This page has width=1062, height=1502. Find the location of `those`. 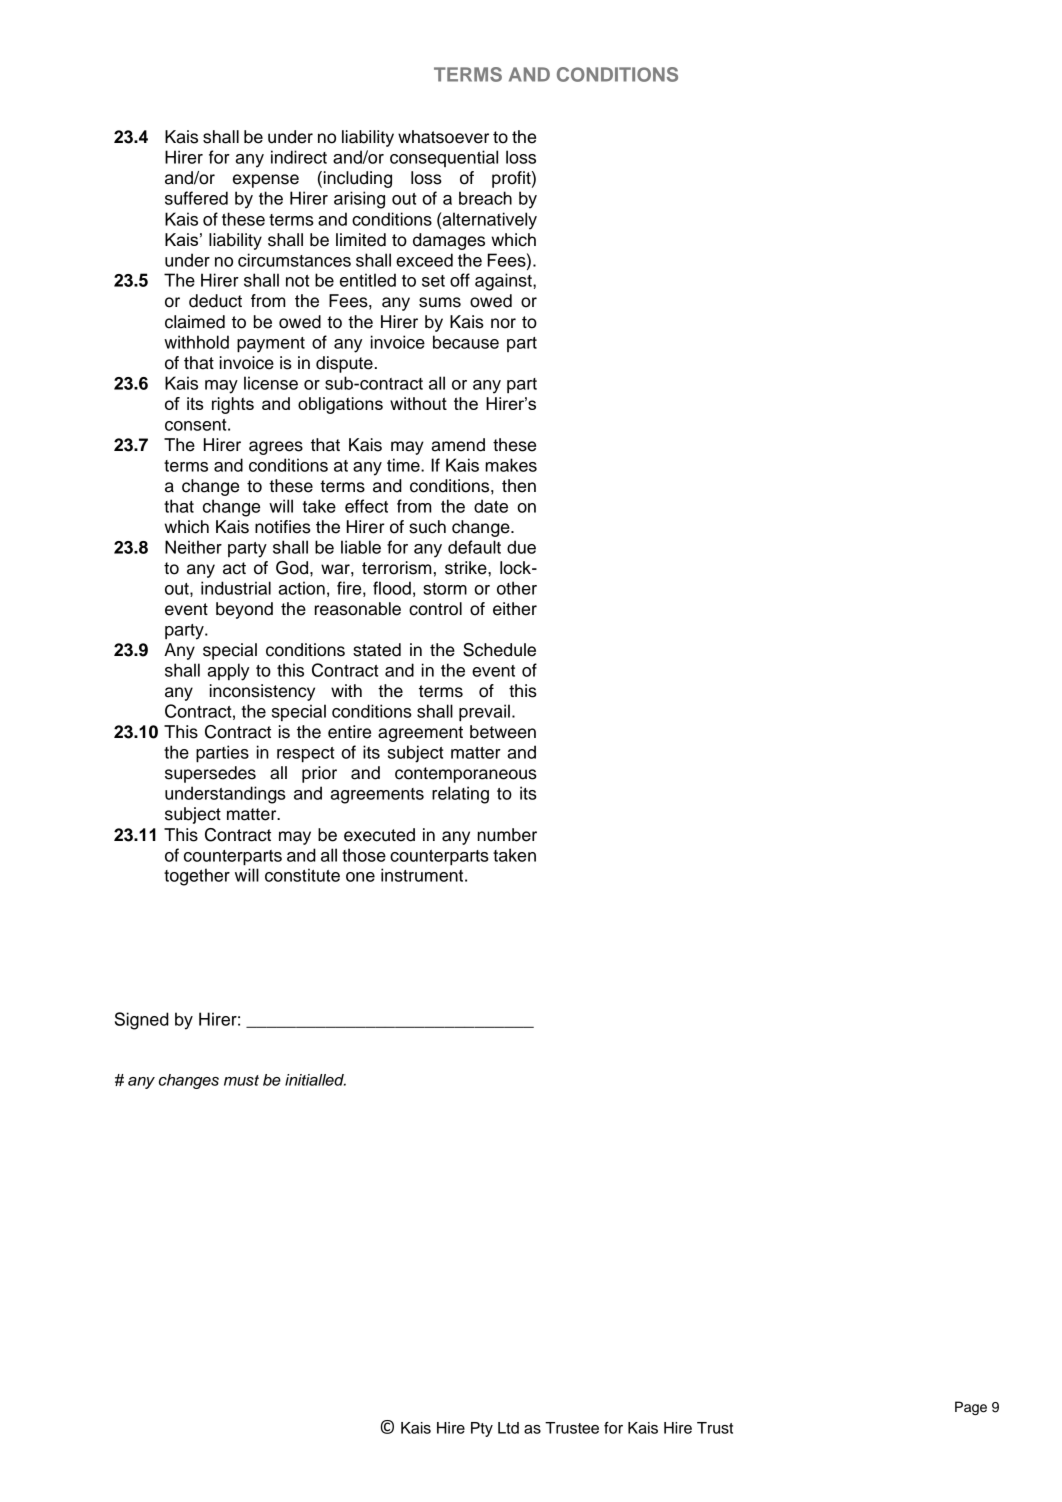

those is located at coordinates (364, 855).
